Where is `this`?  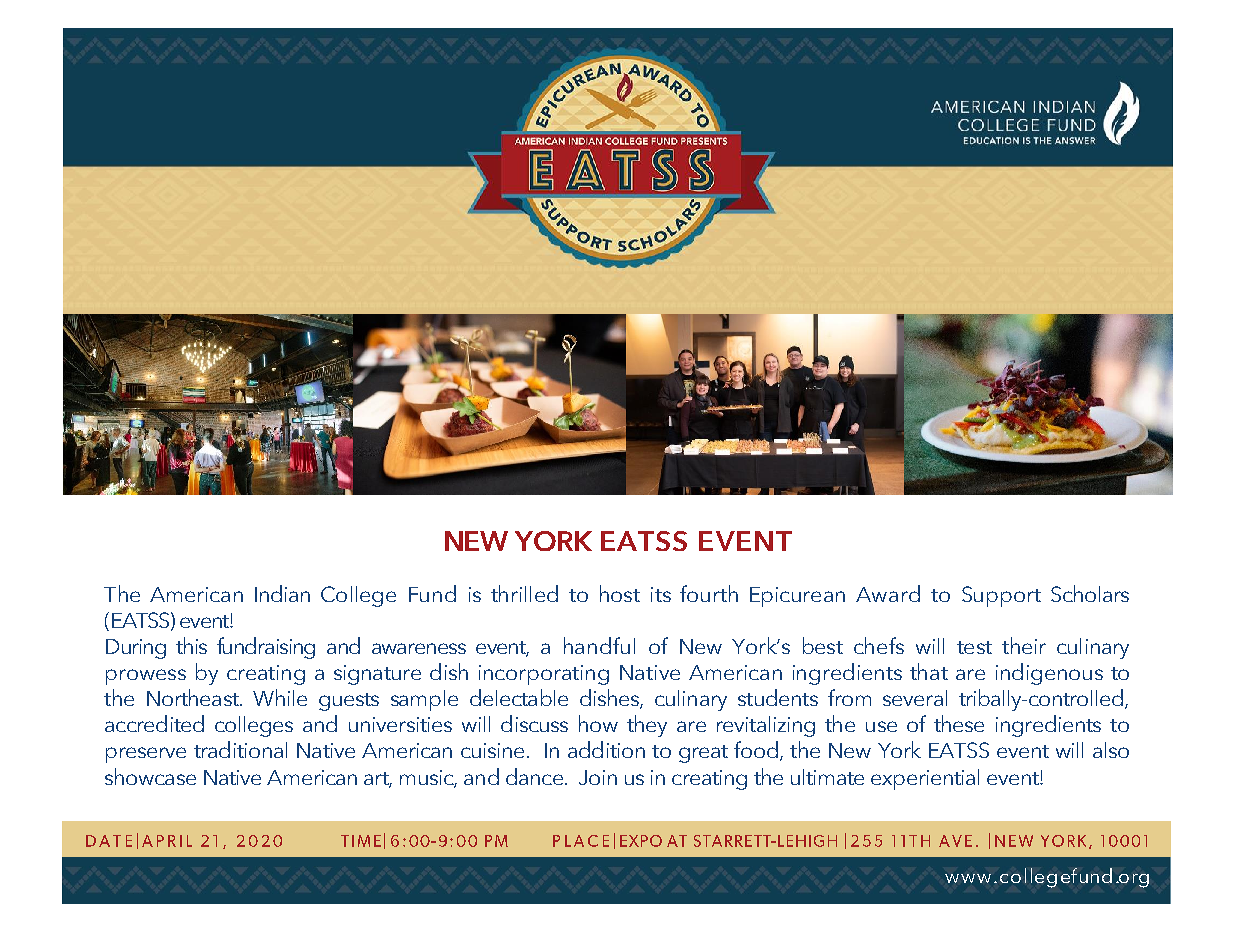 this is located at coordinates (191, 645).
